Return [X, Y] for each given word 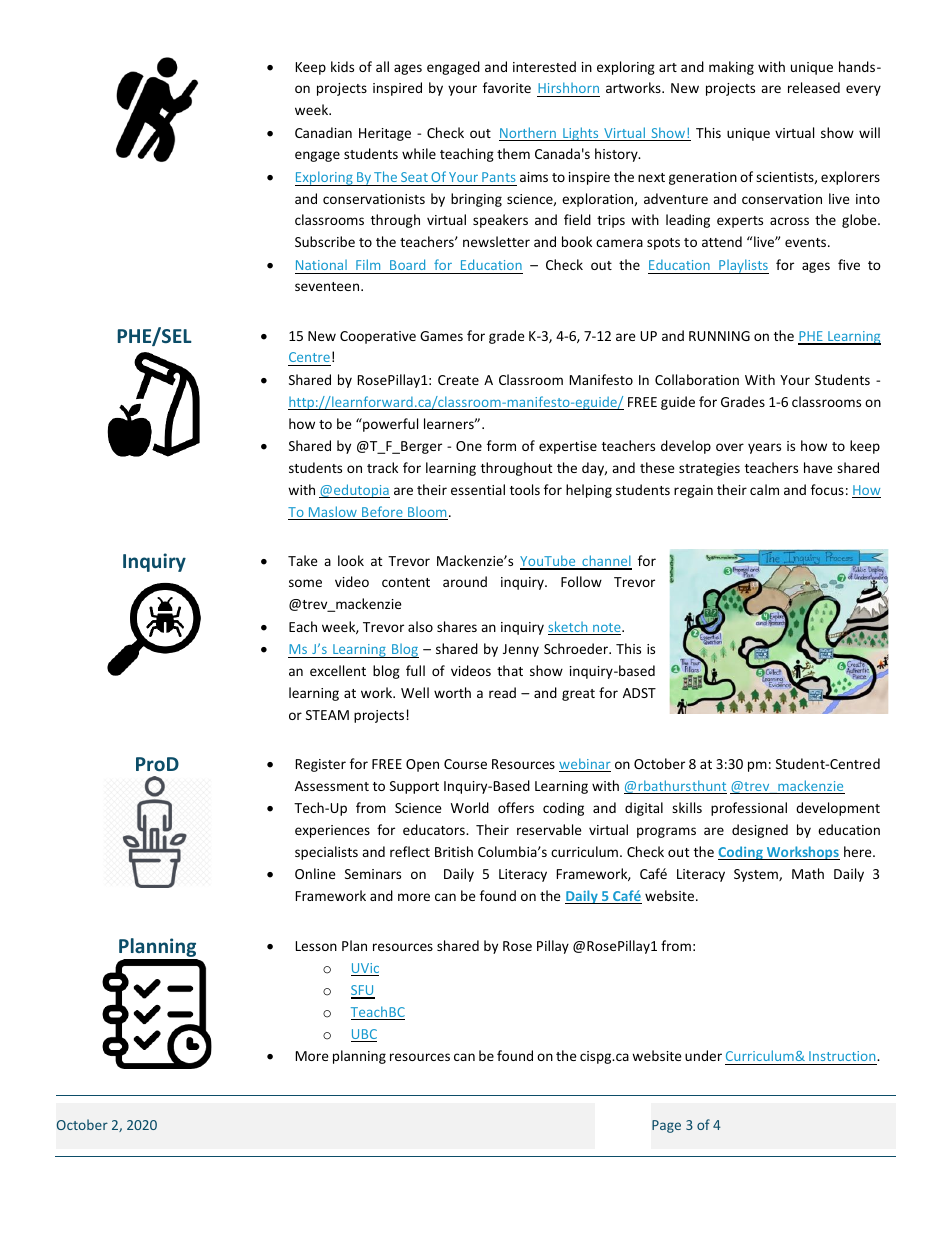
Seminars [373, 874]
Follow [581, 581]
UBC [364, 1035]
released [814, 87]
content [406, 582]
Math [808, 873]
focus [827, 489]
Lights [581, 134]
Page [666, 1126]
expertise [568, 447]
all [382, 66]
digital [644, 809]
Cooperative [378, 337]
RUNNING [719, 336]
